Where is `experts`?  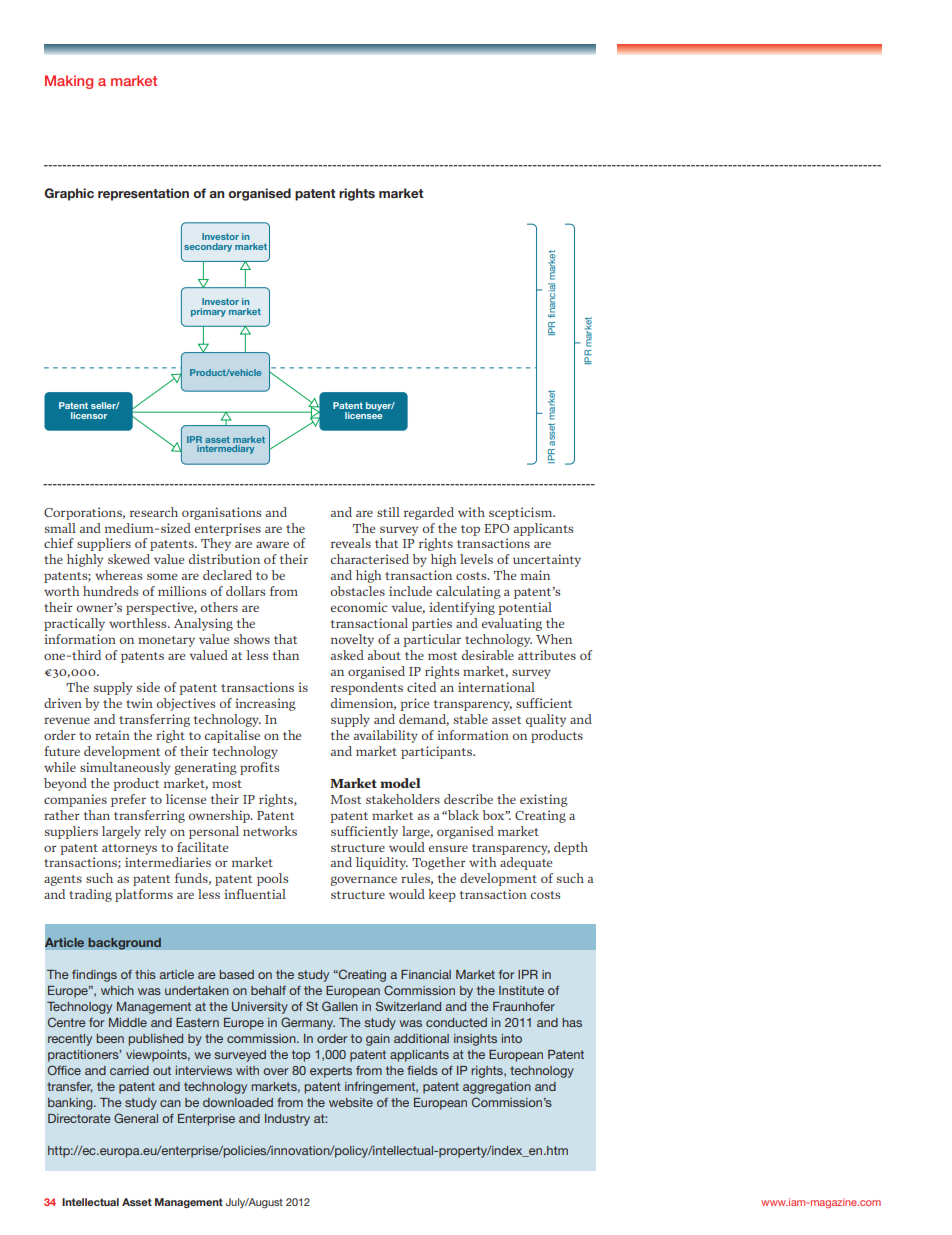
experts is located at coordinates (331, 1072).
